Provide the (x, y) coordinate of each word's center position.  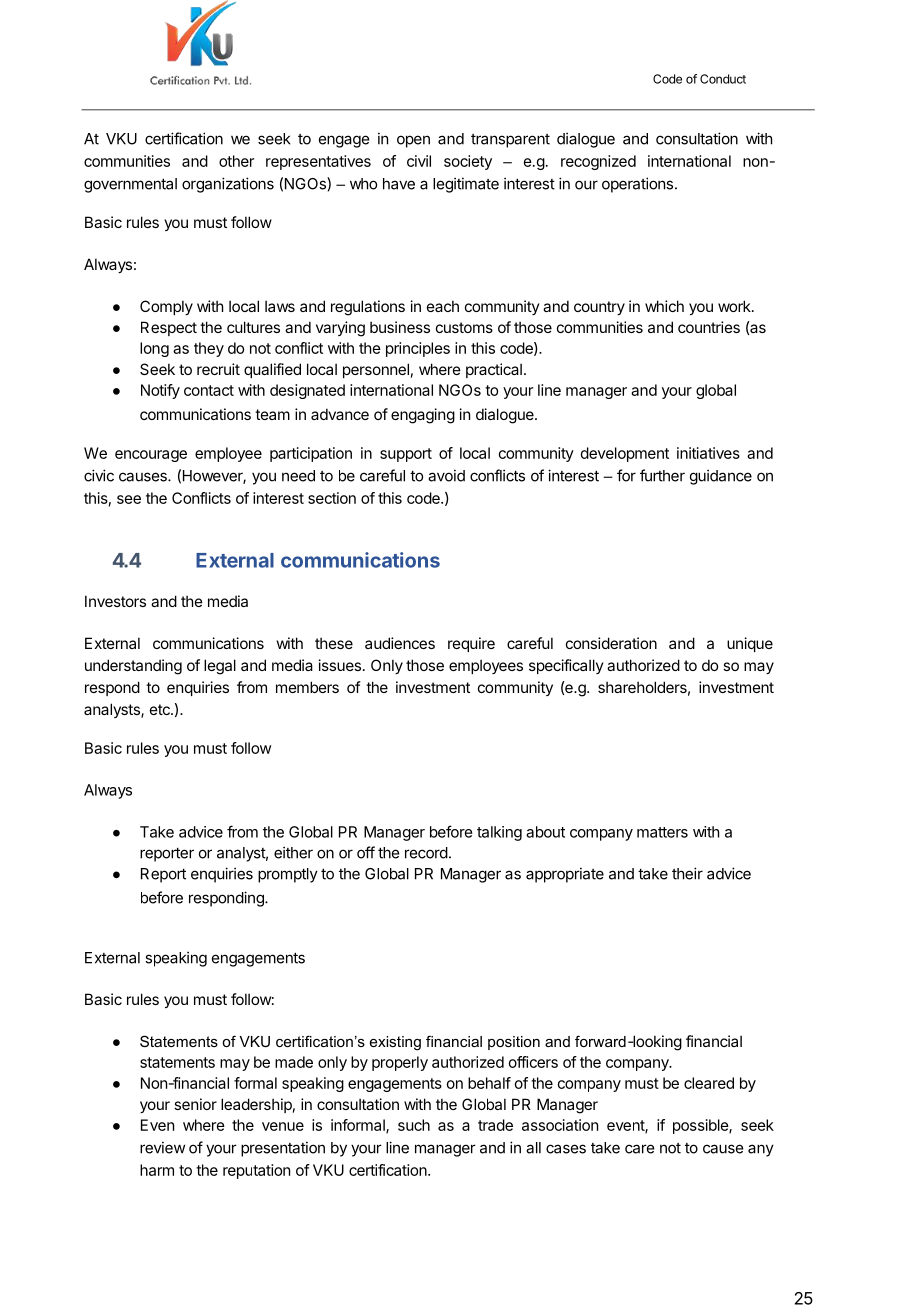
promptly (288, 875)
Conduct (723, 79)
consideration (611, 643)
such (414, 1125)
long (154, 349)
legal (220, 667)
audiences (400, 643)
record (426, 853)
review (162, 1147)
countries (709, 327)
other (236, 161)
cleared (709, 1083)
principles (418, 349)
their (687, 873)
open (413, 141)
